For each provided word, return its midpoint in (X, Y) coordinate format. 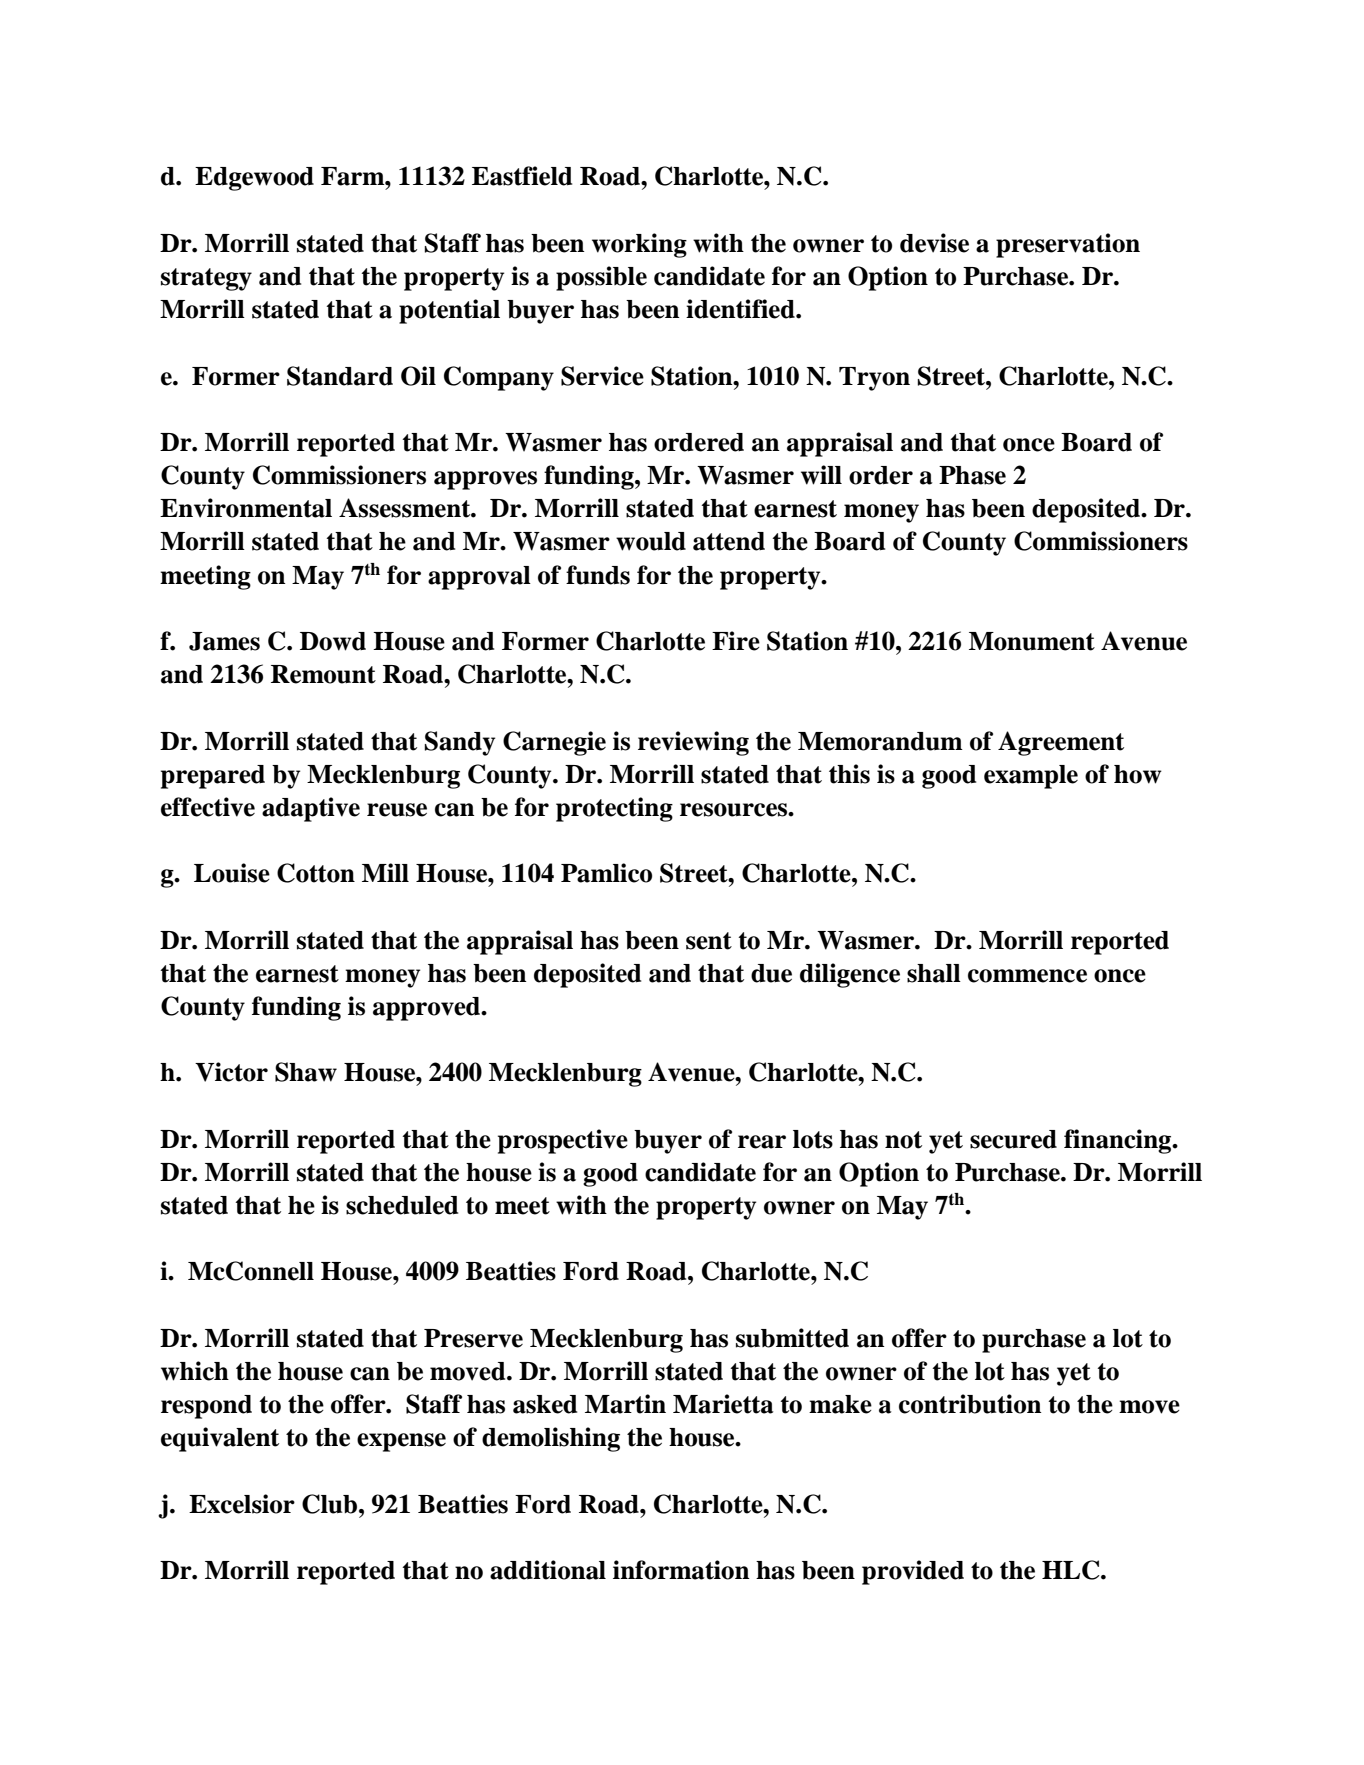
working (639, 245)
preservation (1068, 245)
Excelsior (242, 1504)
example (1031, 777)
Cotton (316, 873)
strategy (206, 279)
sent (709, 941)
